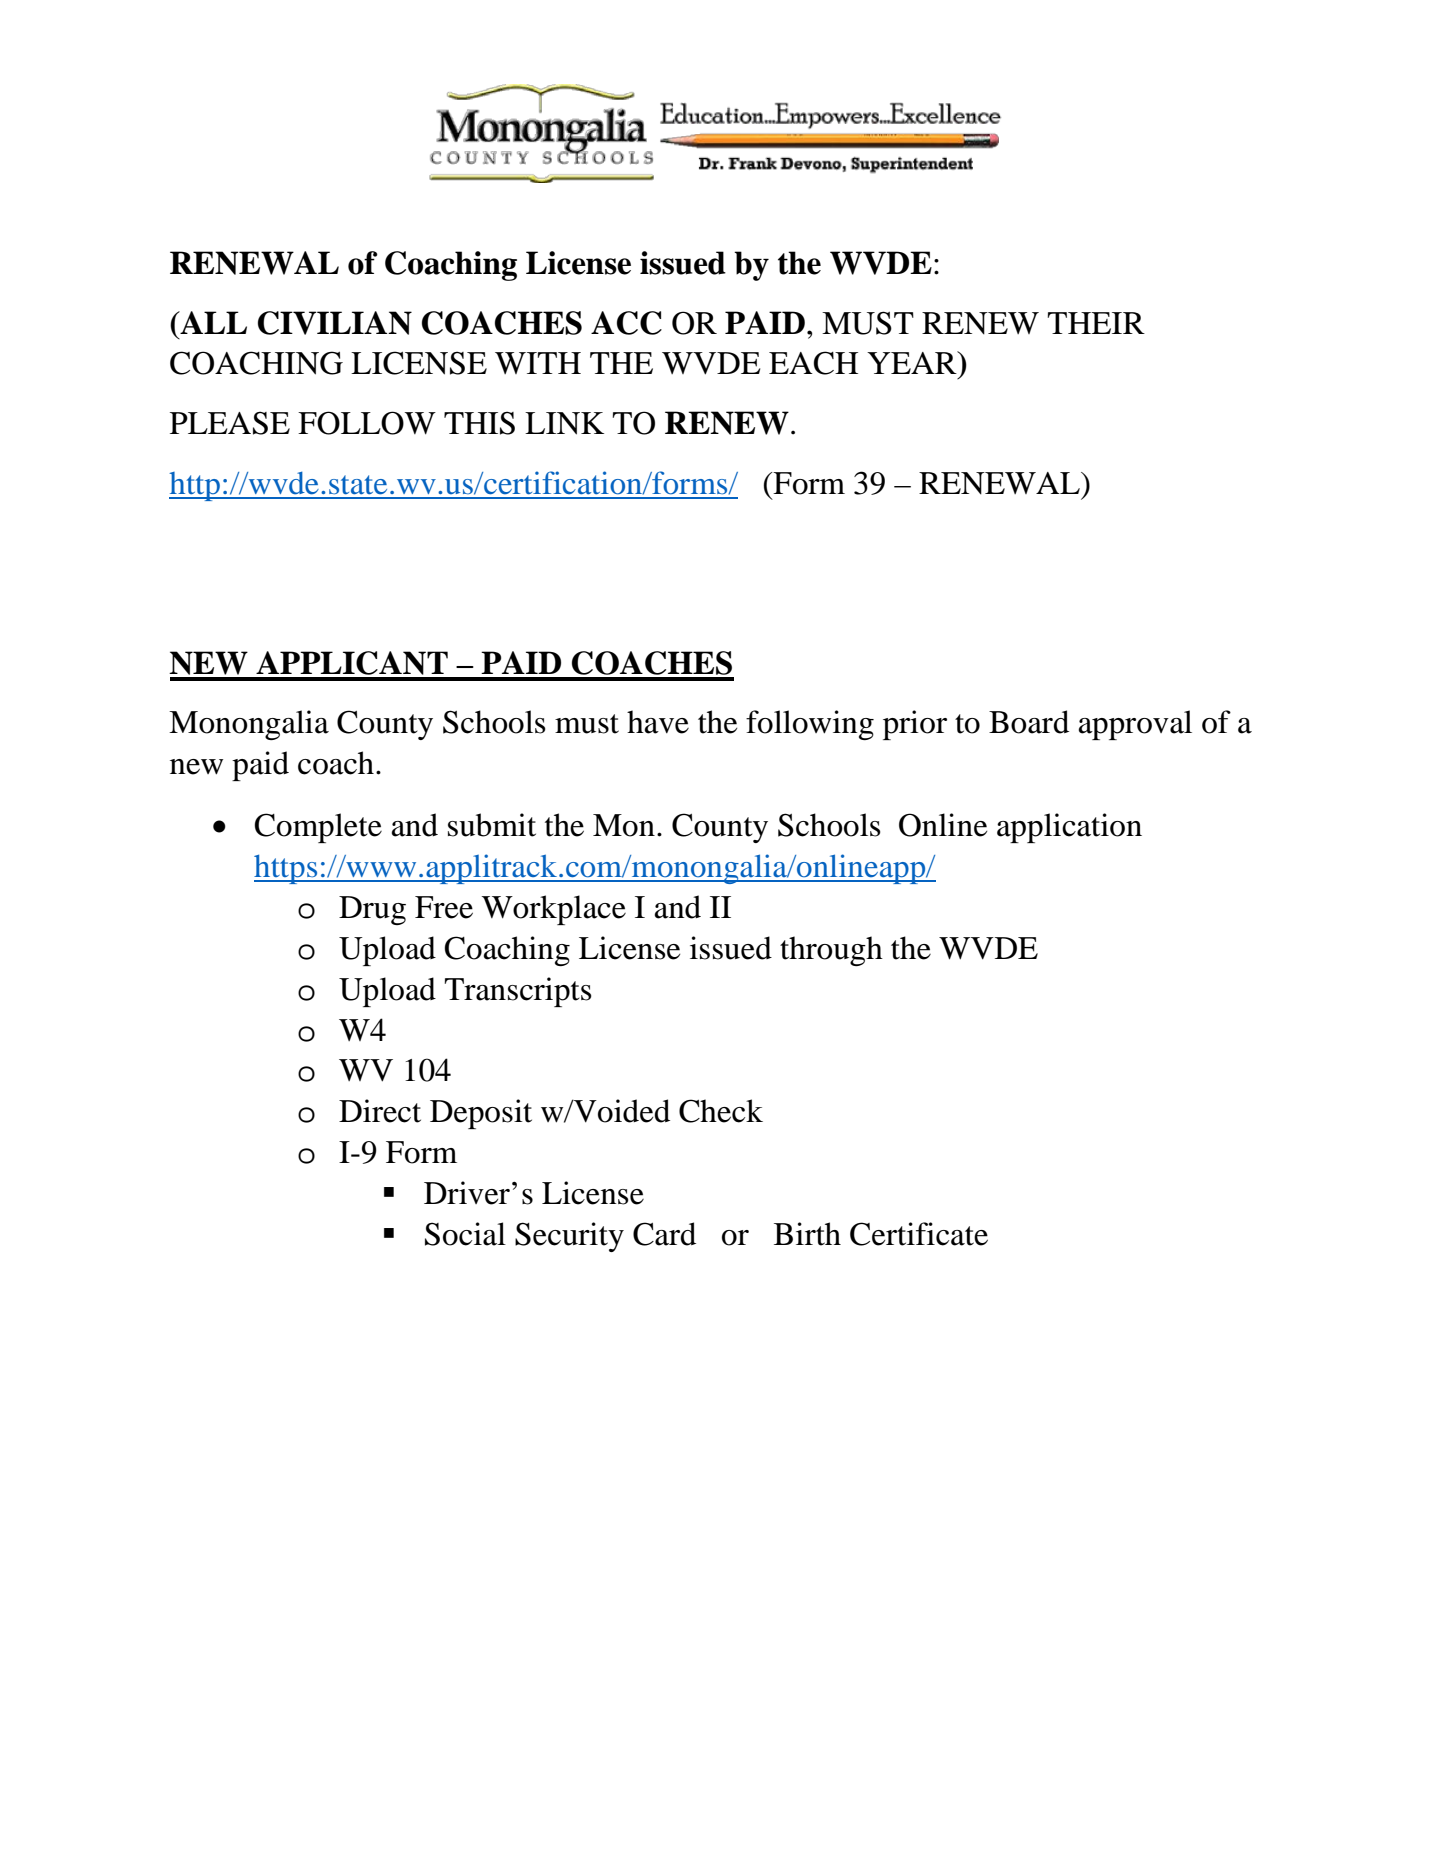 This page has height=1865, width=1441. I want to click on ACC, so click(626, 323).
